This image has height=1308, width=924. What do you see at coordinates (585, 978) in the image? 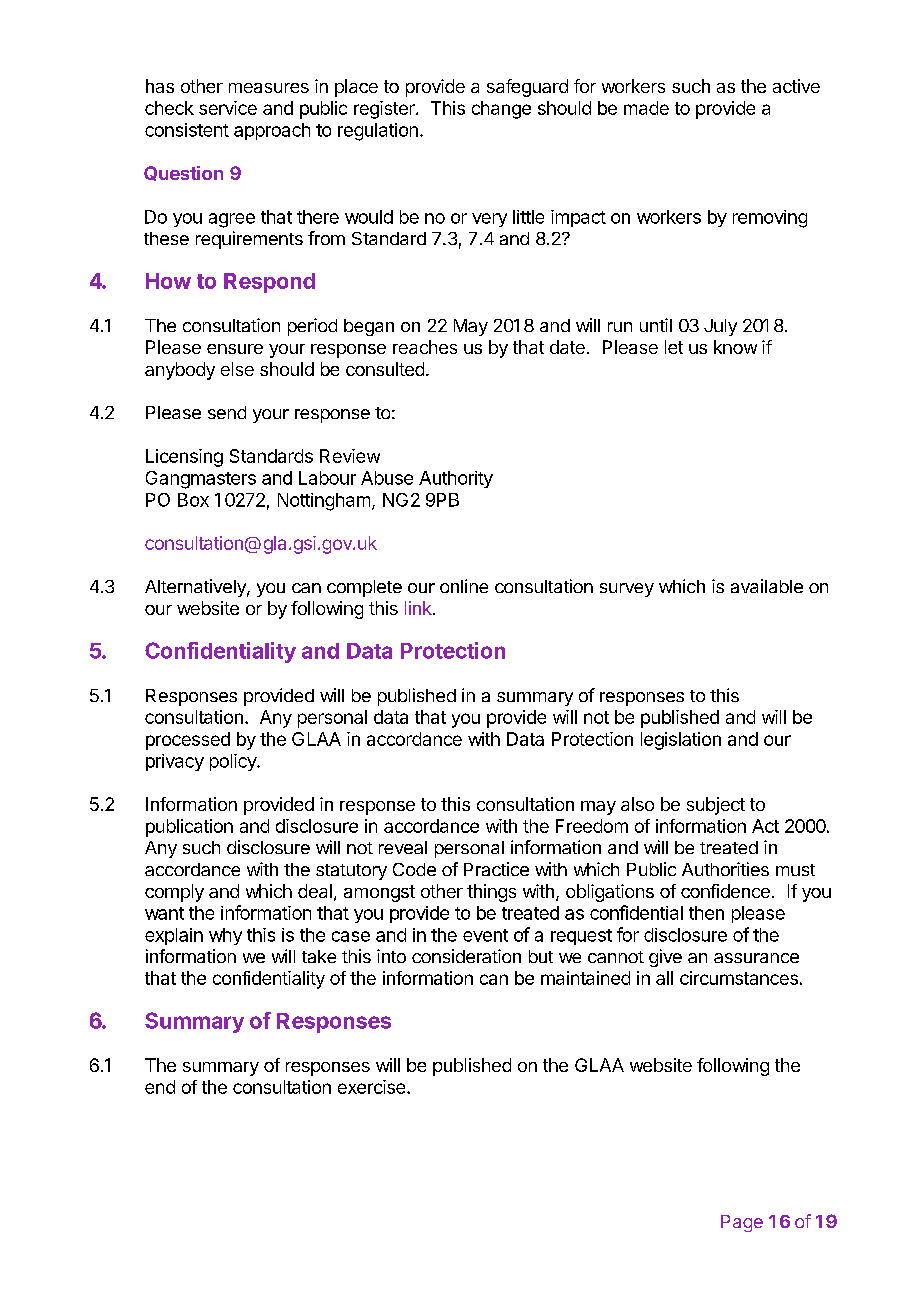
I see `maintained` at bounding box center [585, 978].
